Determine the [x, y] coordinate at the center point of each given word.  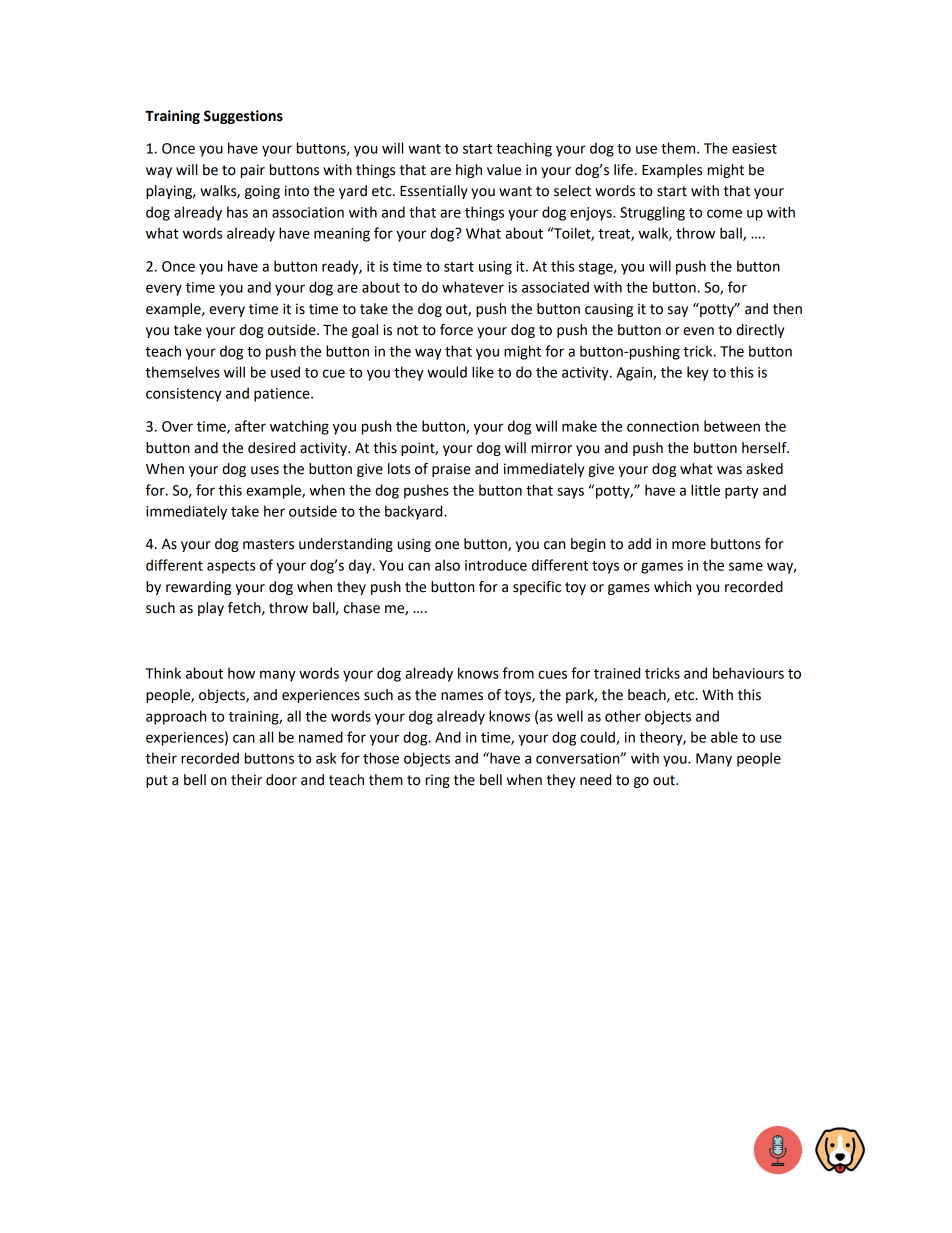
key [698, 373]
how [241, 673]
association [308, 212]
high [469, 171]
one [447, 545]
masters [268, 544]
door [281, 780]
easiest [754, 148]
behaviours [748, 673]
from [518, 673]
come [724, 213]
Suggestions [243, 117]
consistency [184, 395]
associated [555, 287]
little [705, 490]
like [483, 372]
